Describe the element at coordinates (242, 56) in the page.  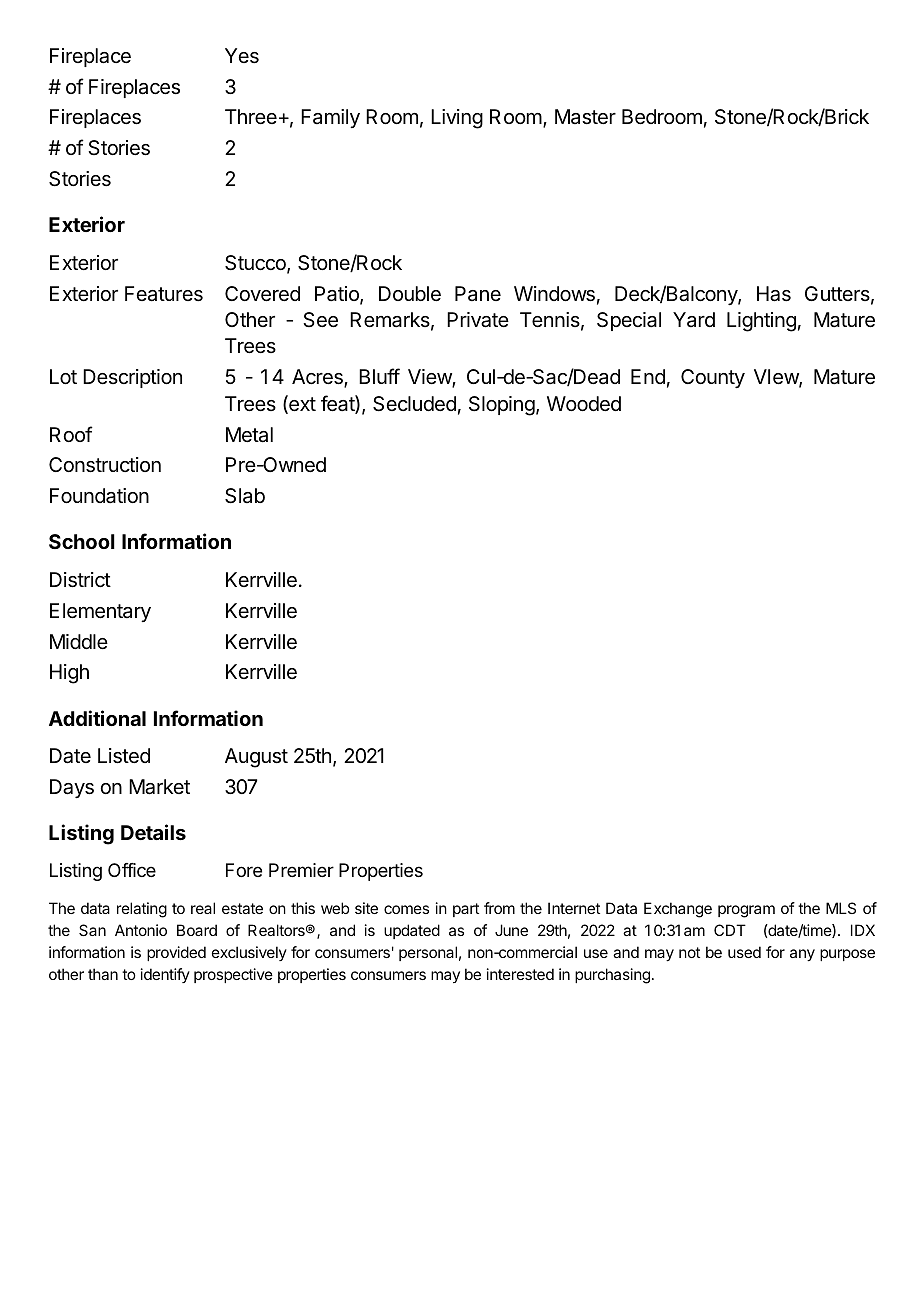
I see `Yes` at that location.
